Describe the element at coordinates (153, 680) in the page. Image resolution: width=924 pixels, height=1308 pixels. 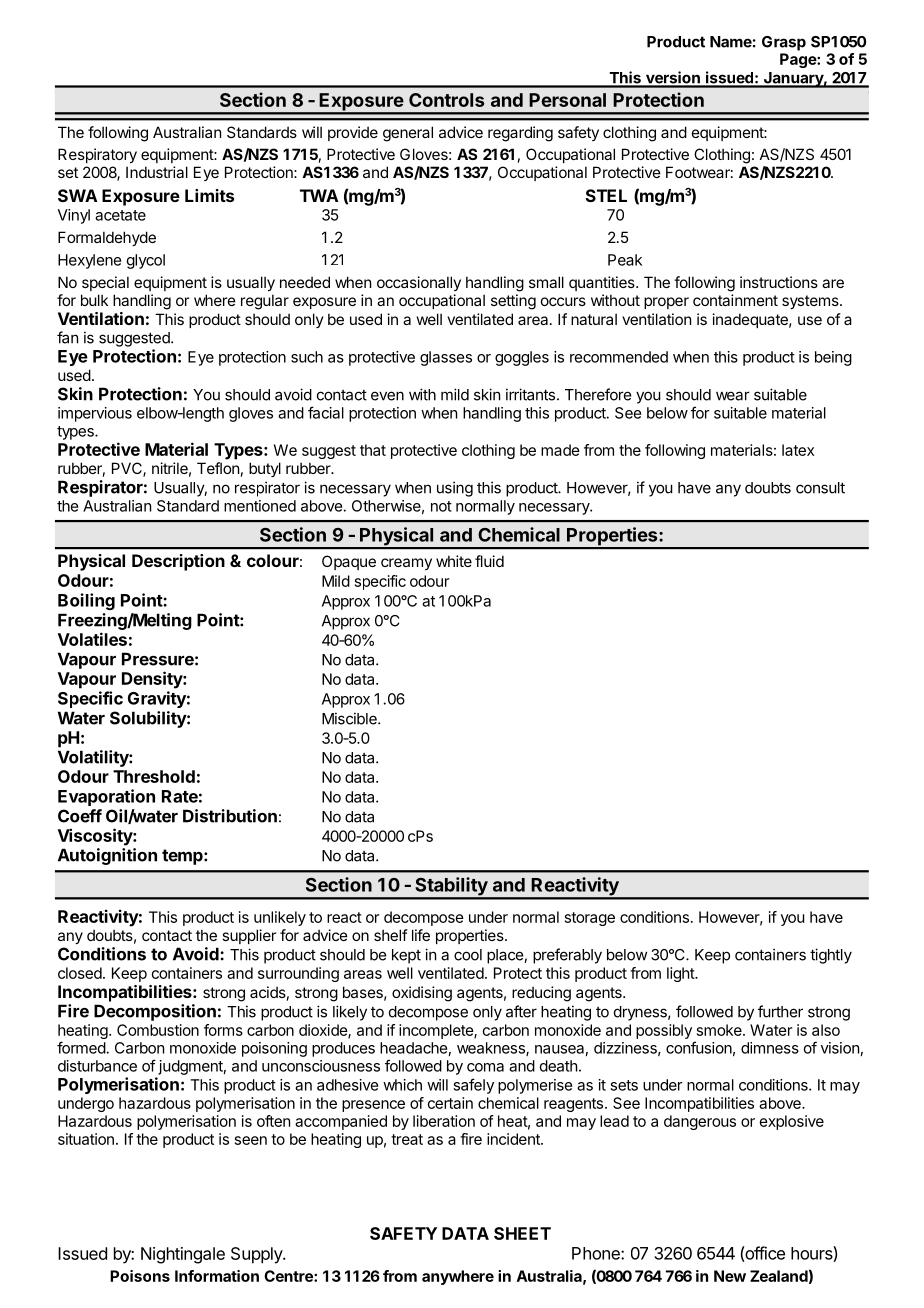
I see `Density` at that location.
